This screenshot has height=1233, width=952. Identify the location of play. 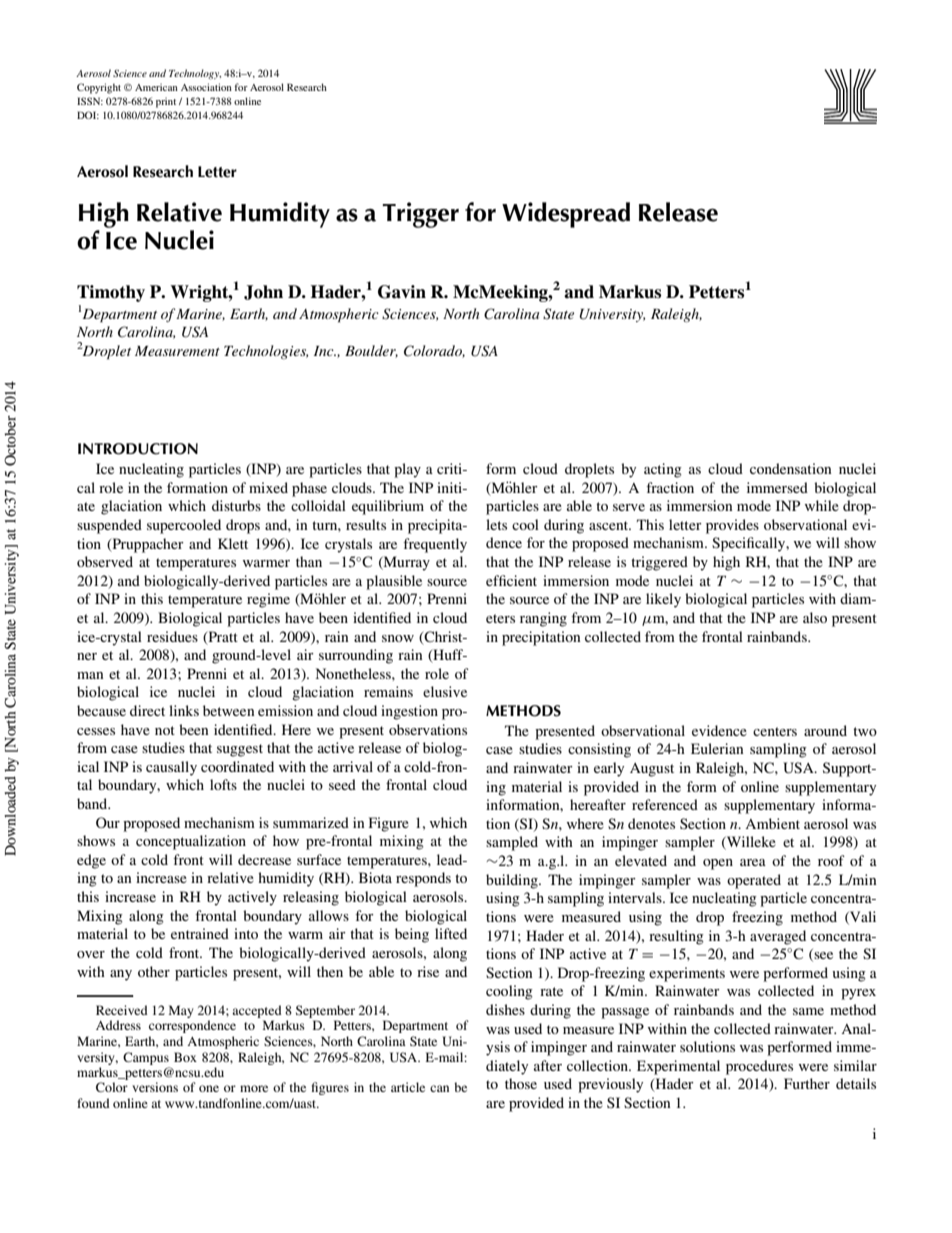
(407, 470).
